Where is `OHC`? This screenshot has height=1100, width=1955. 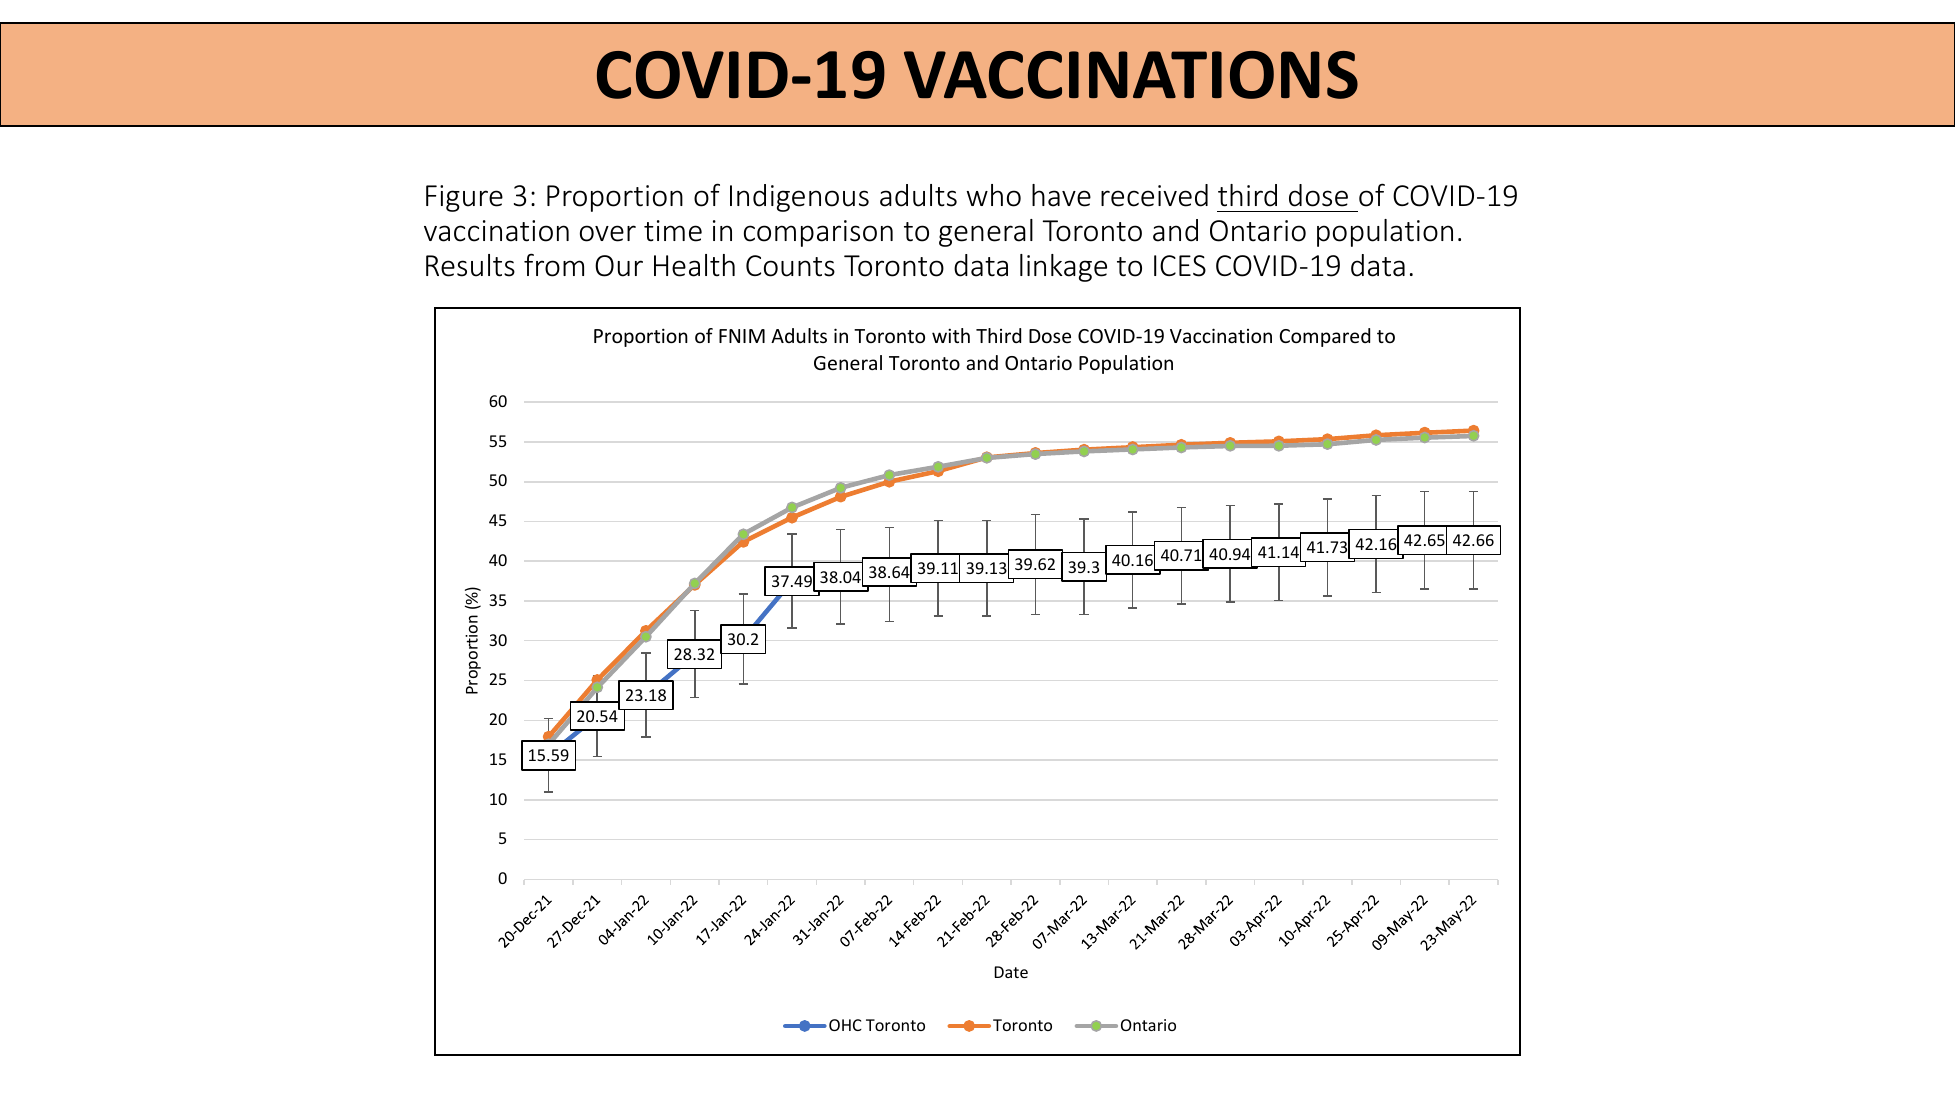
OHC is located at coordinates (845, 1025).
